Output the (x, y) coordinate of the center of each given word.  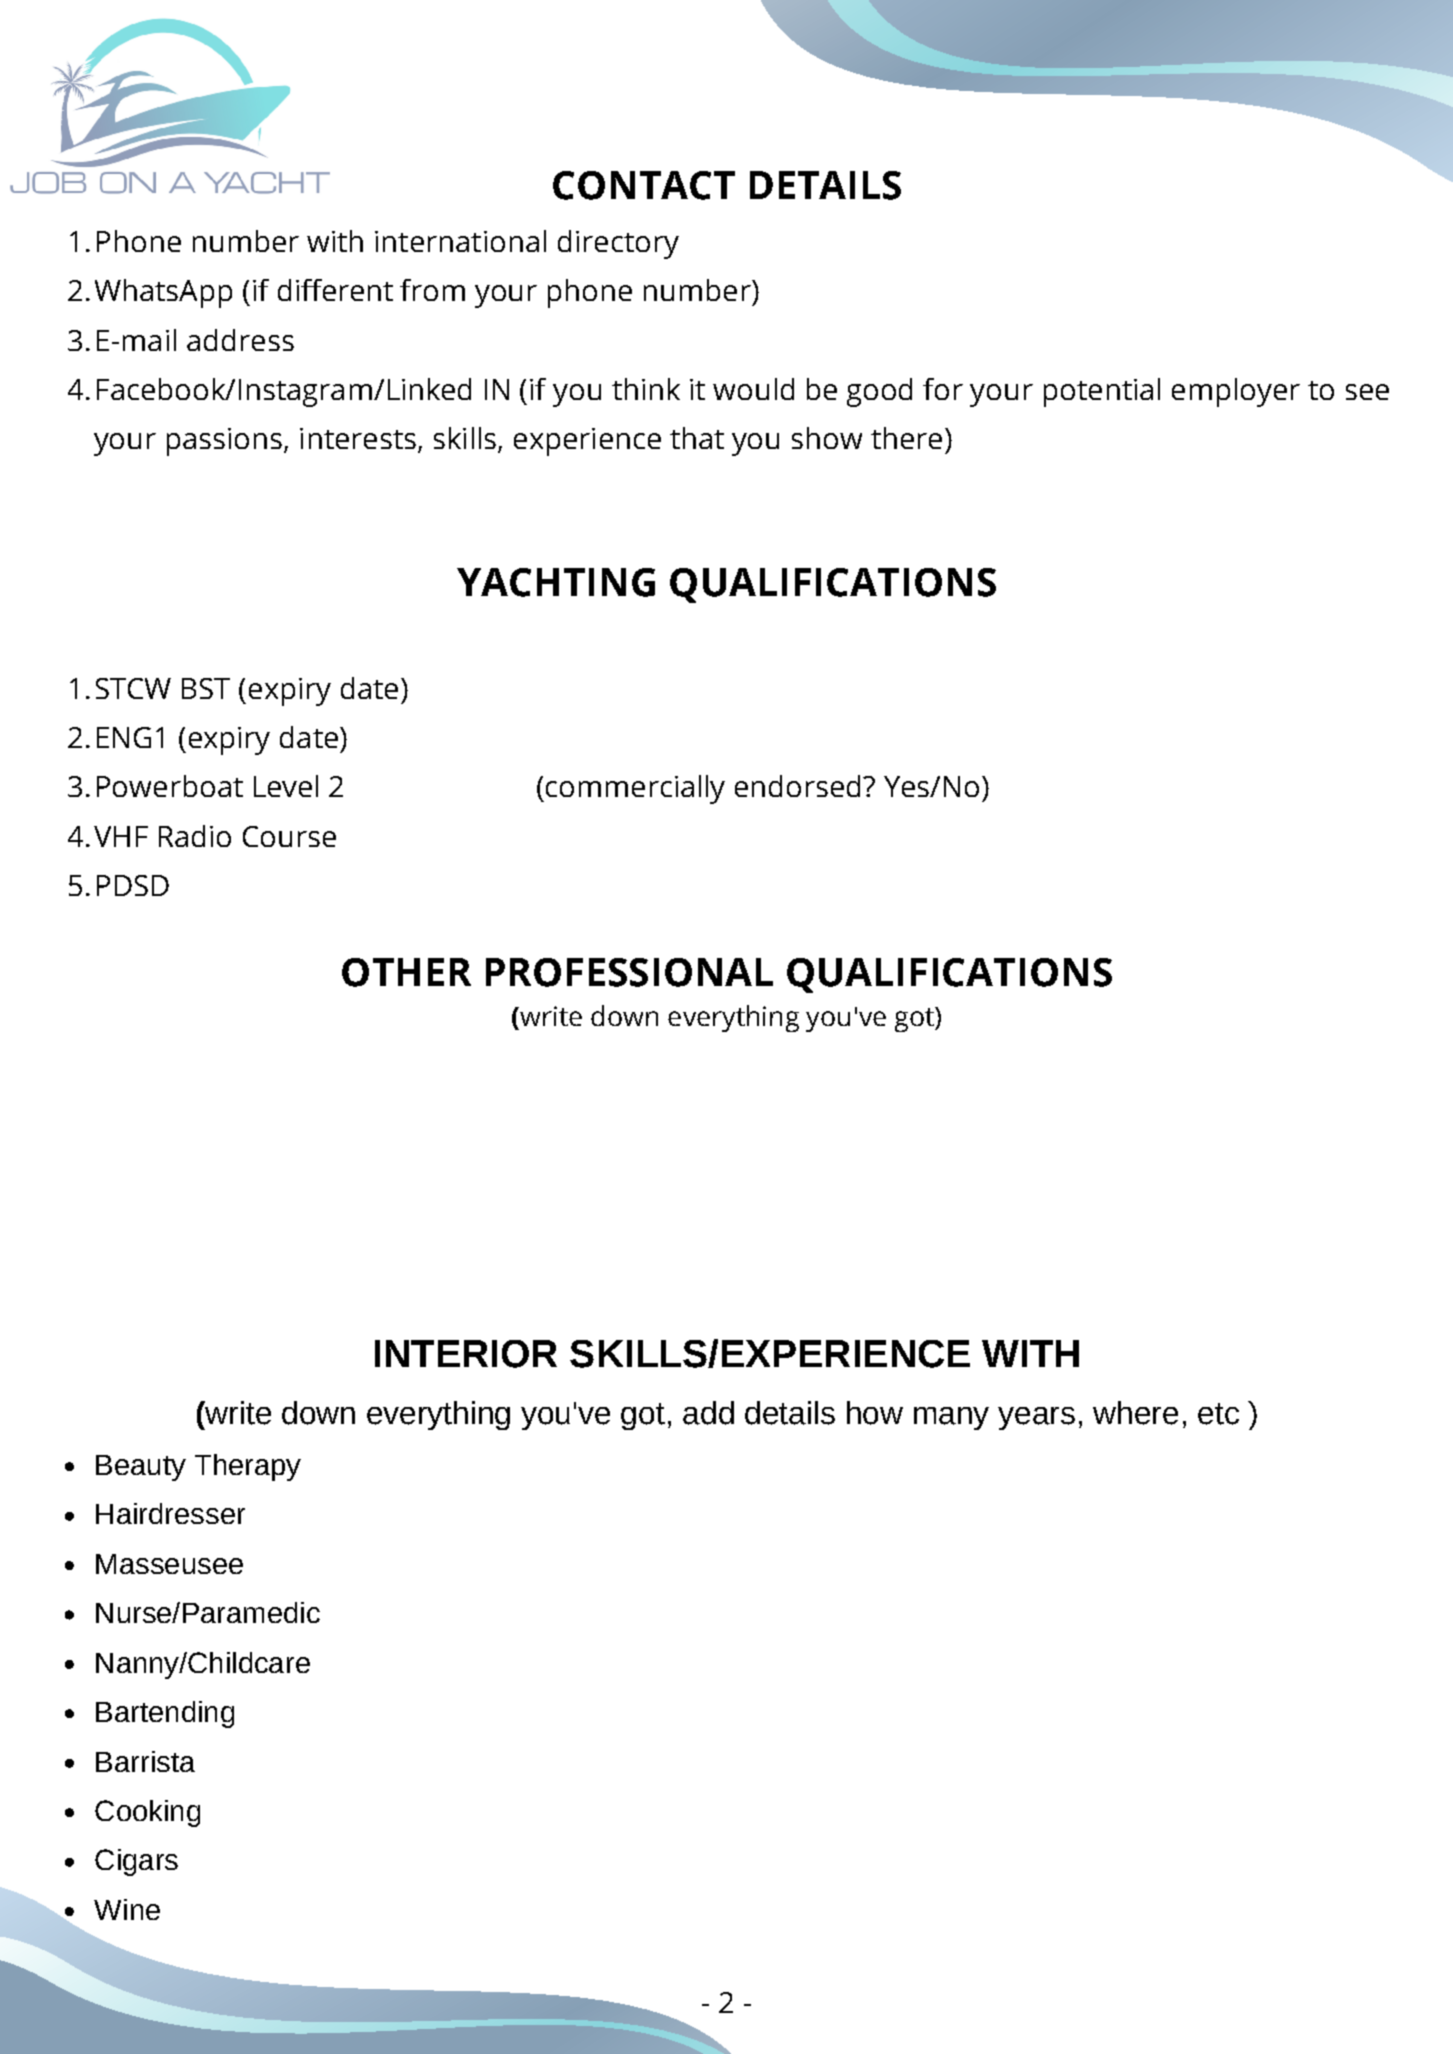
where (1135, 1413)
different (335, 290)
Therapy (248, 1467)
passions (226, 442)
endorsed (799, 786)
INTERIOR (466, 1354)
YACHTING (556, 582)
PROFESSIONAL (629, 972)
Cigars (136, 1862)
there (906, 438)
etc (1218, 1414)
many (951, 1418)
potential (1102, 392)
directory (618, 244)
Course (289, 836)
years (1036, 1418)
